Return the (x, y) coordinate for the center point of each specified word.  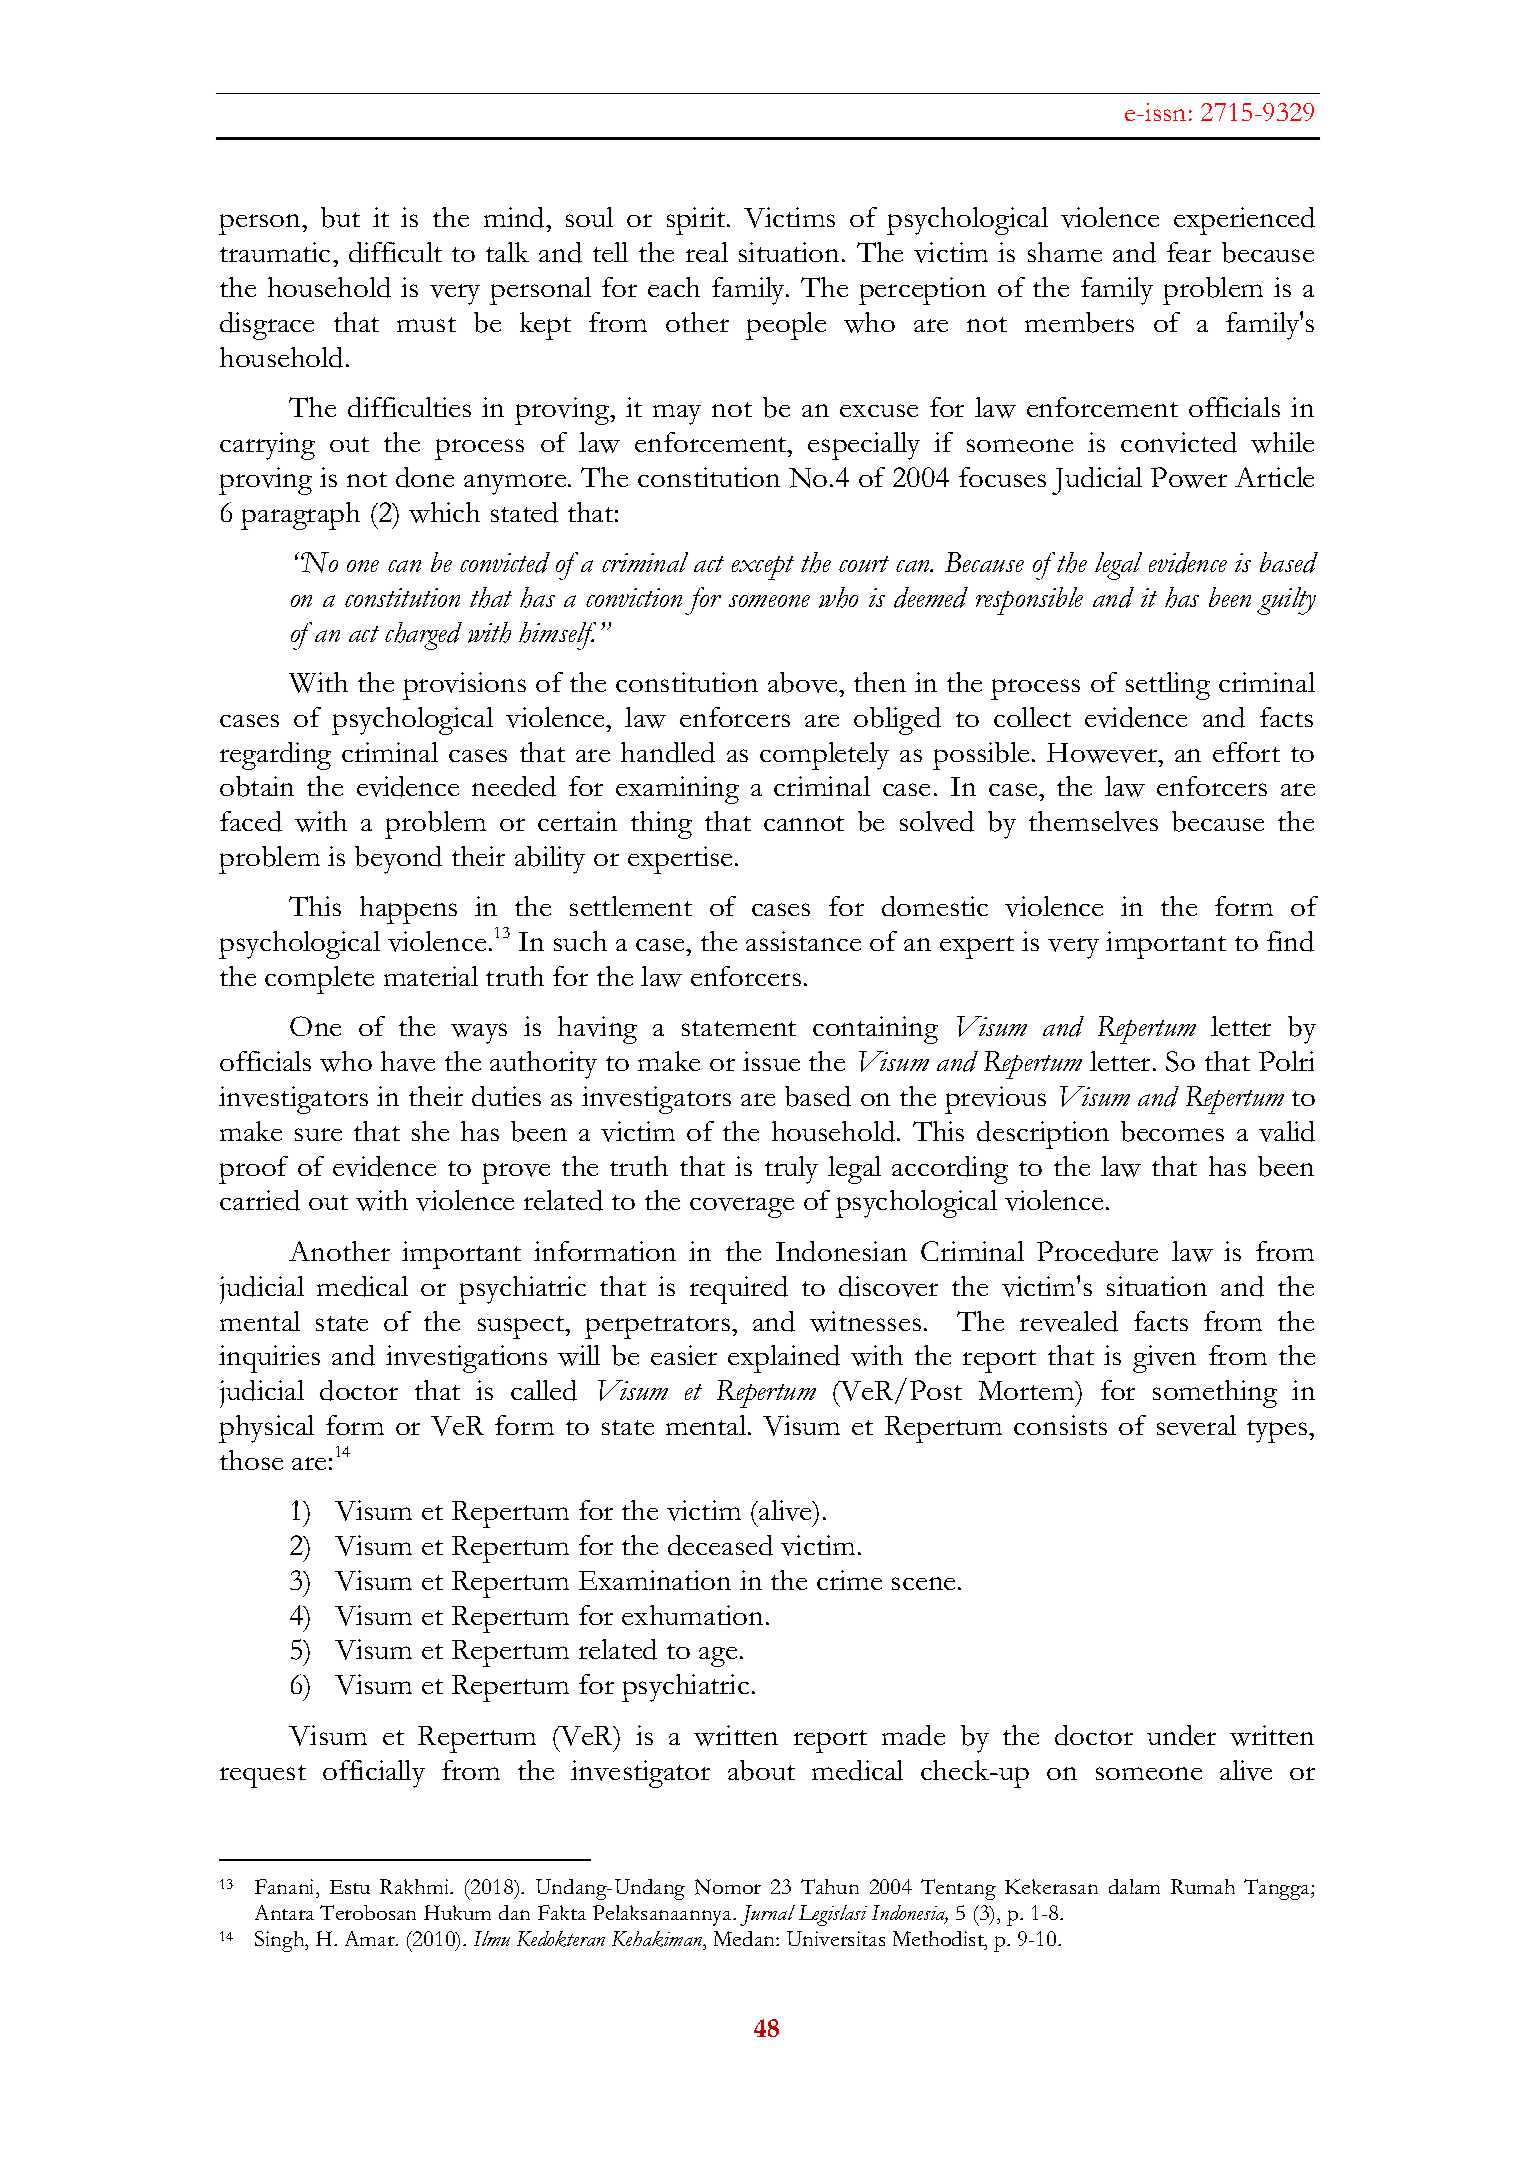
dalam (1134, 1886)
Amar (371, 1938)
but (340, 217)
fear (1189, 252)
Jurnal (767, 1915)
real (707, 252)
